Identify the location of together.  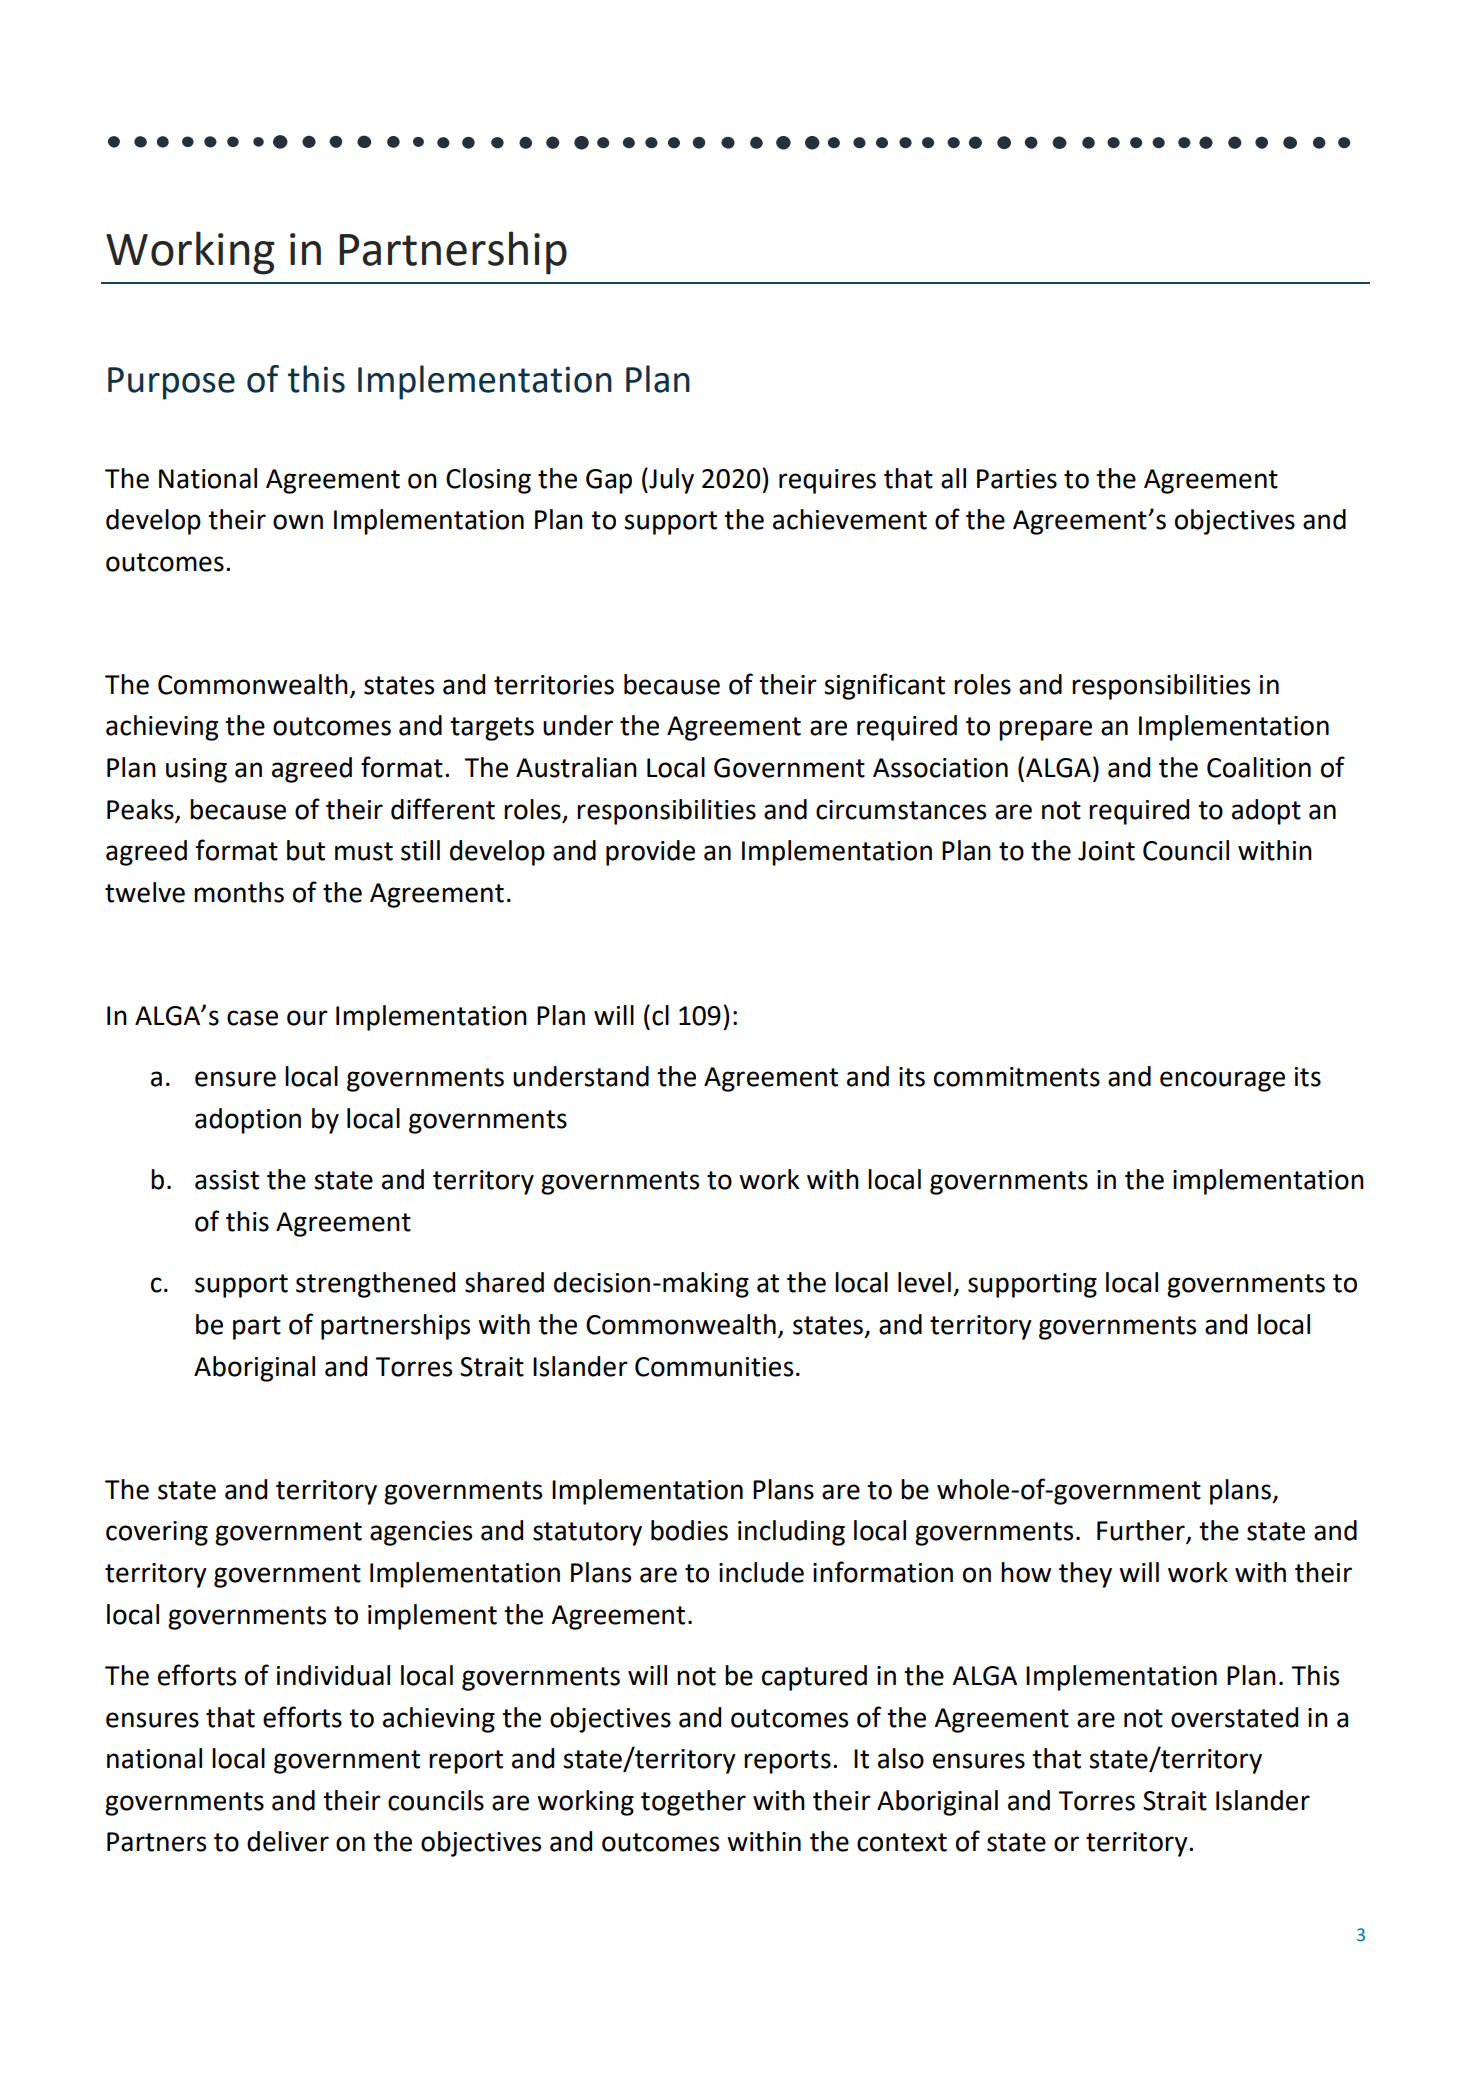
(693, 1803).
